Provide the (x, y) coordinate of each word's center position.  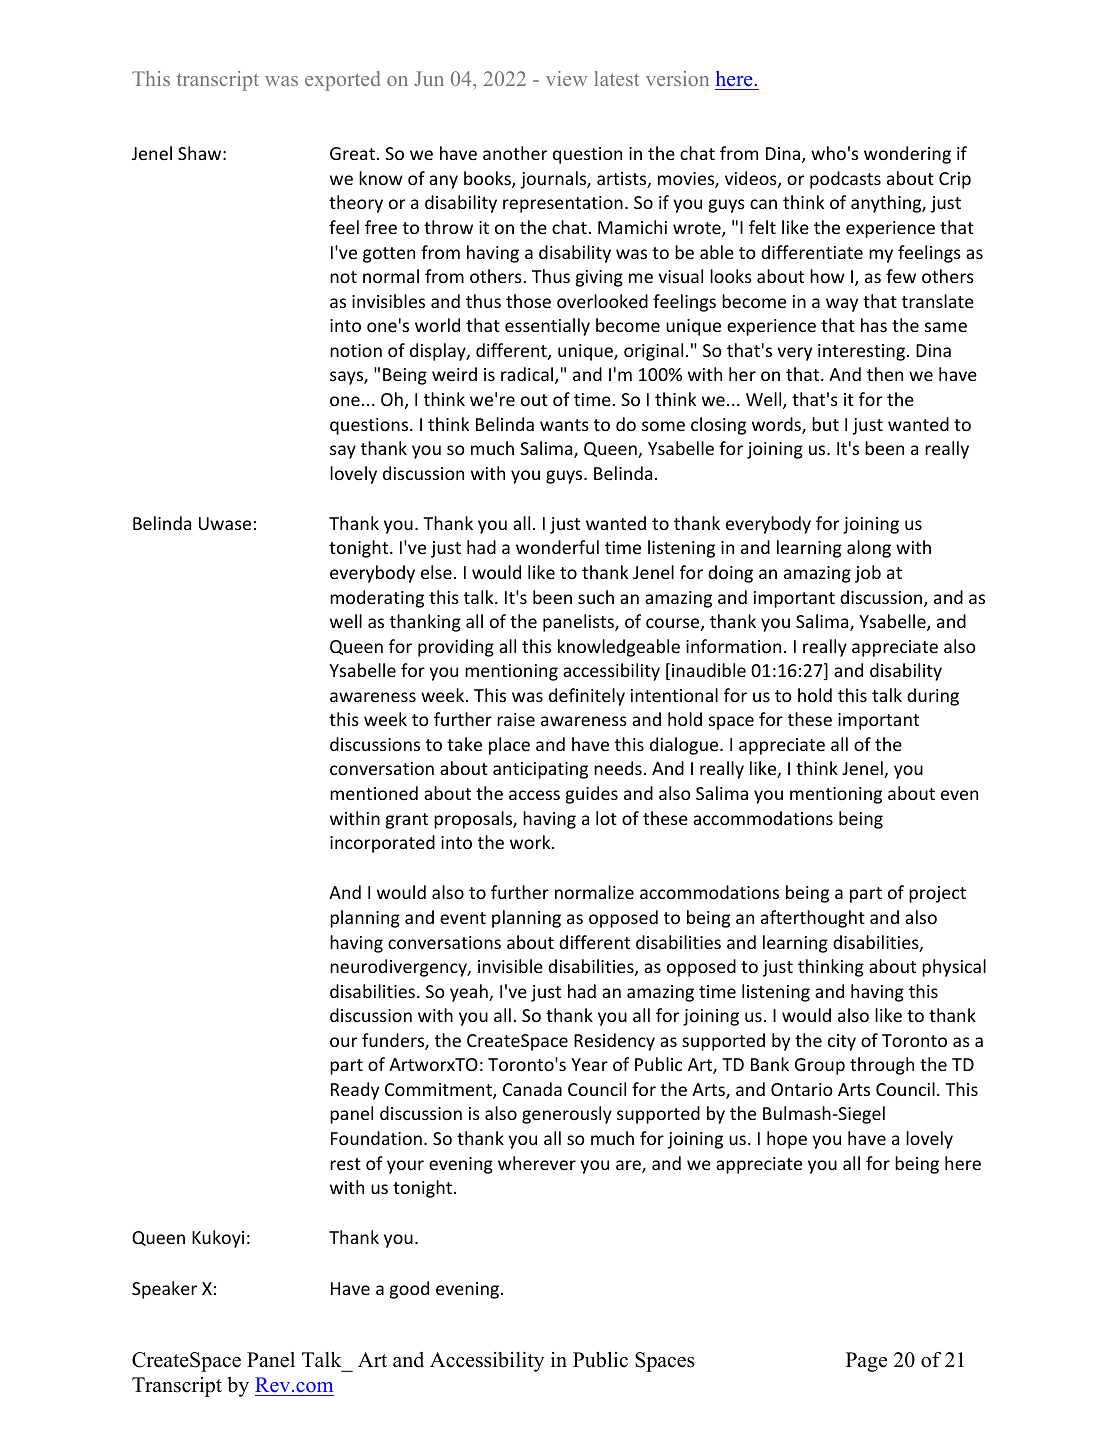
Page (866, 1362)
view (566, 78)
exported (342, 81)
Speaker (164, 1290)
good (409, 1290)
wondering (907, 155)
